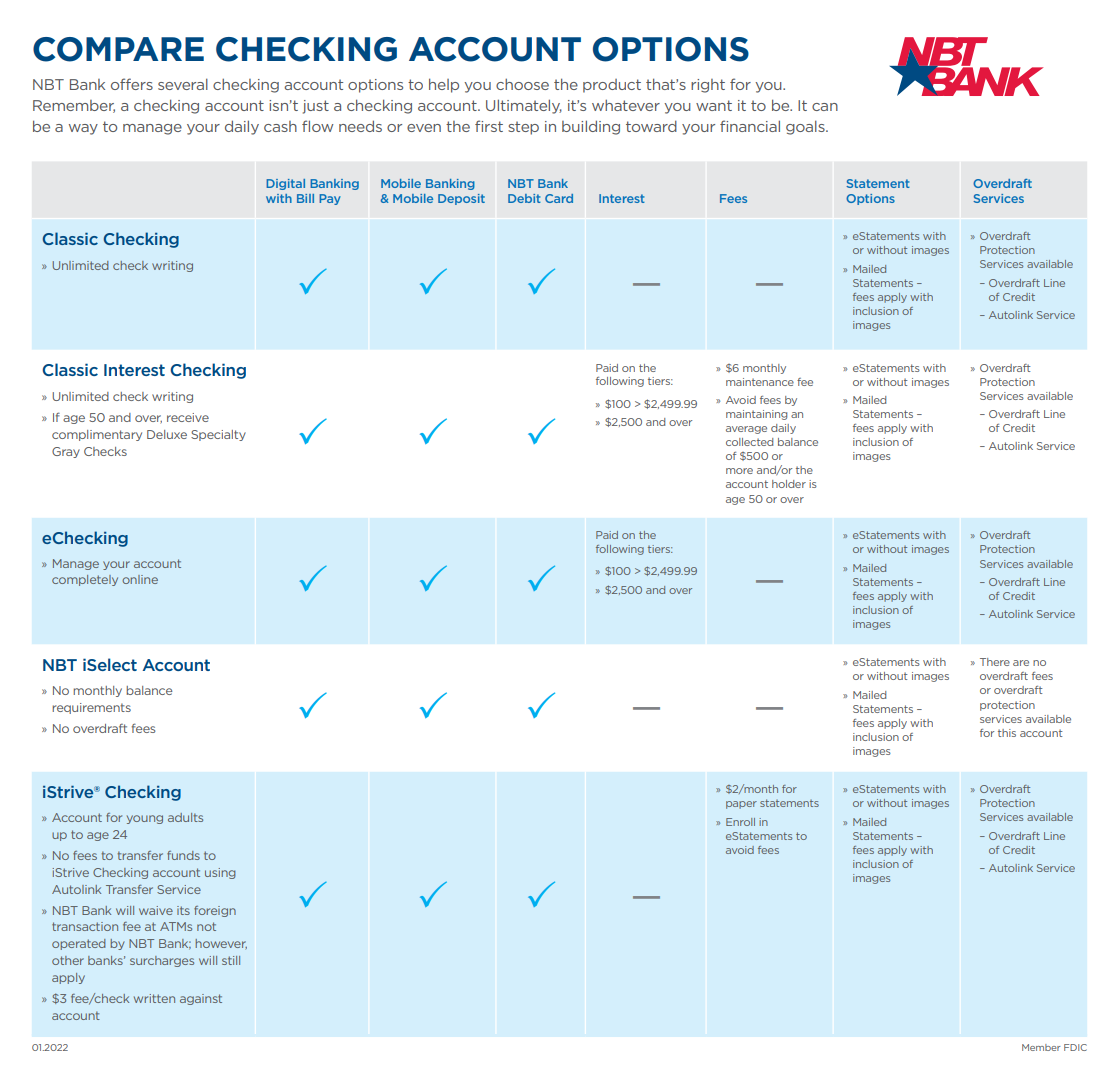  I want to click on FDIC, so click(1075, 1047).
